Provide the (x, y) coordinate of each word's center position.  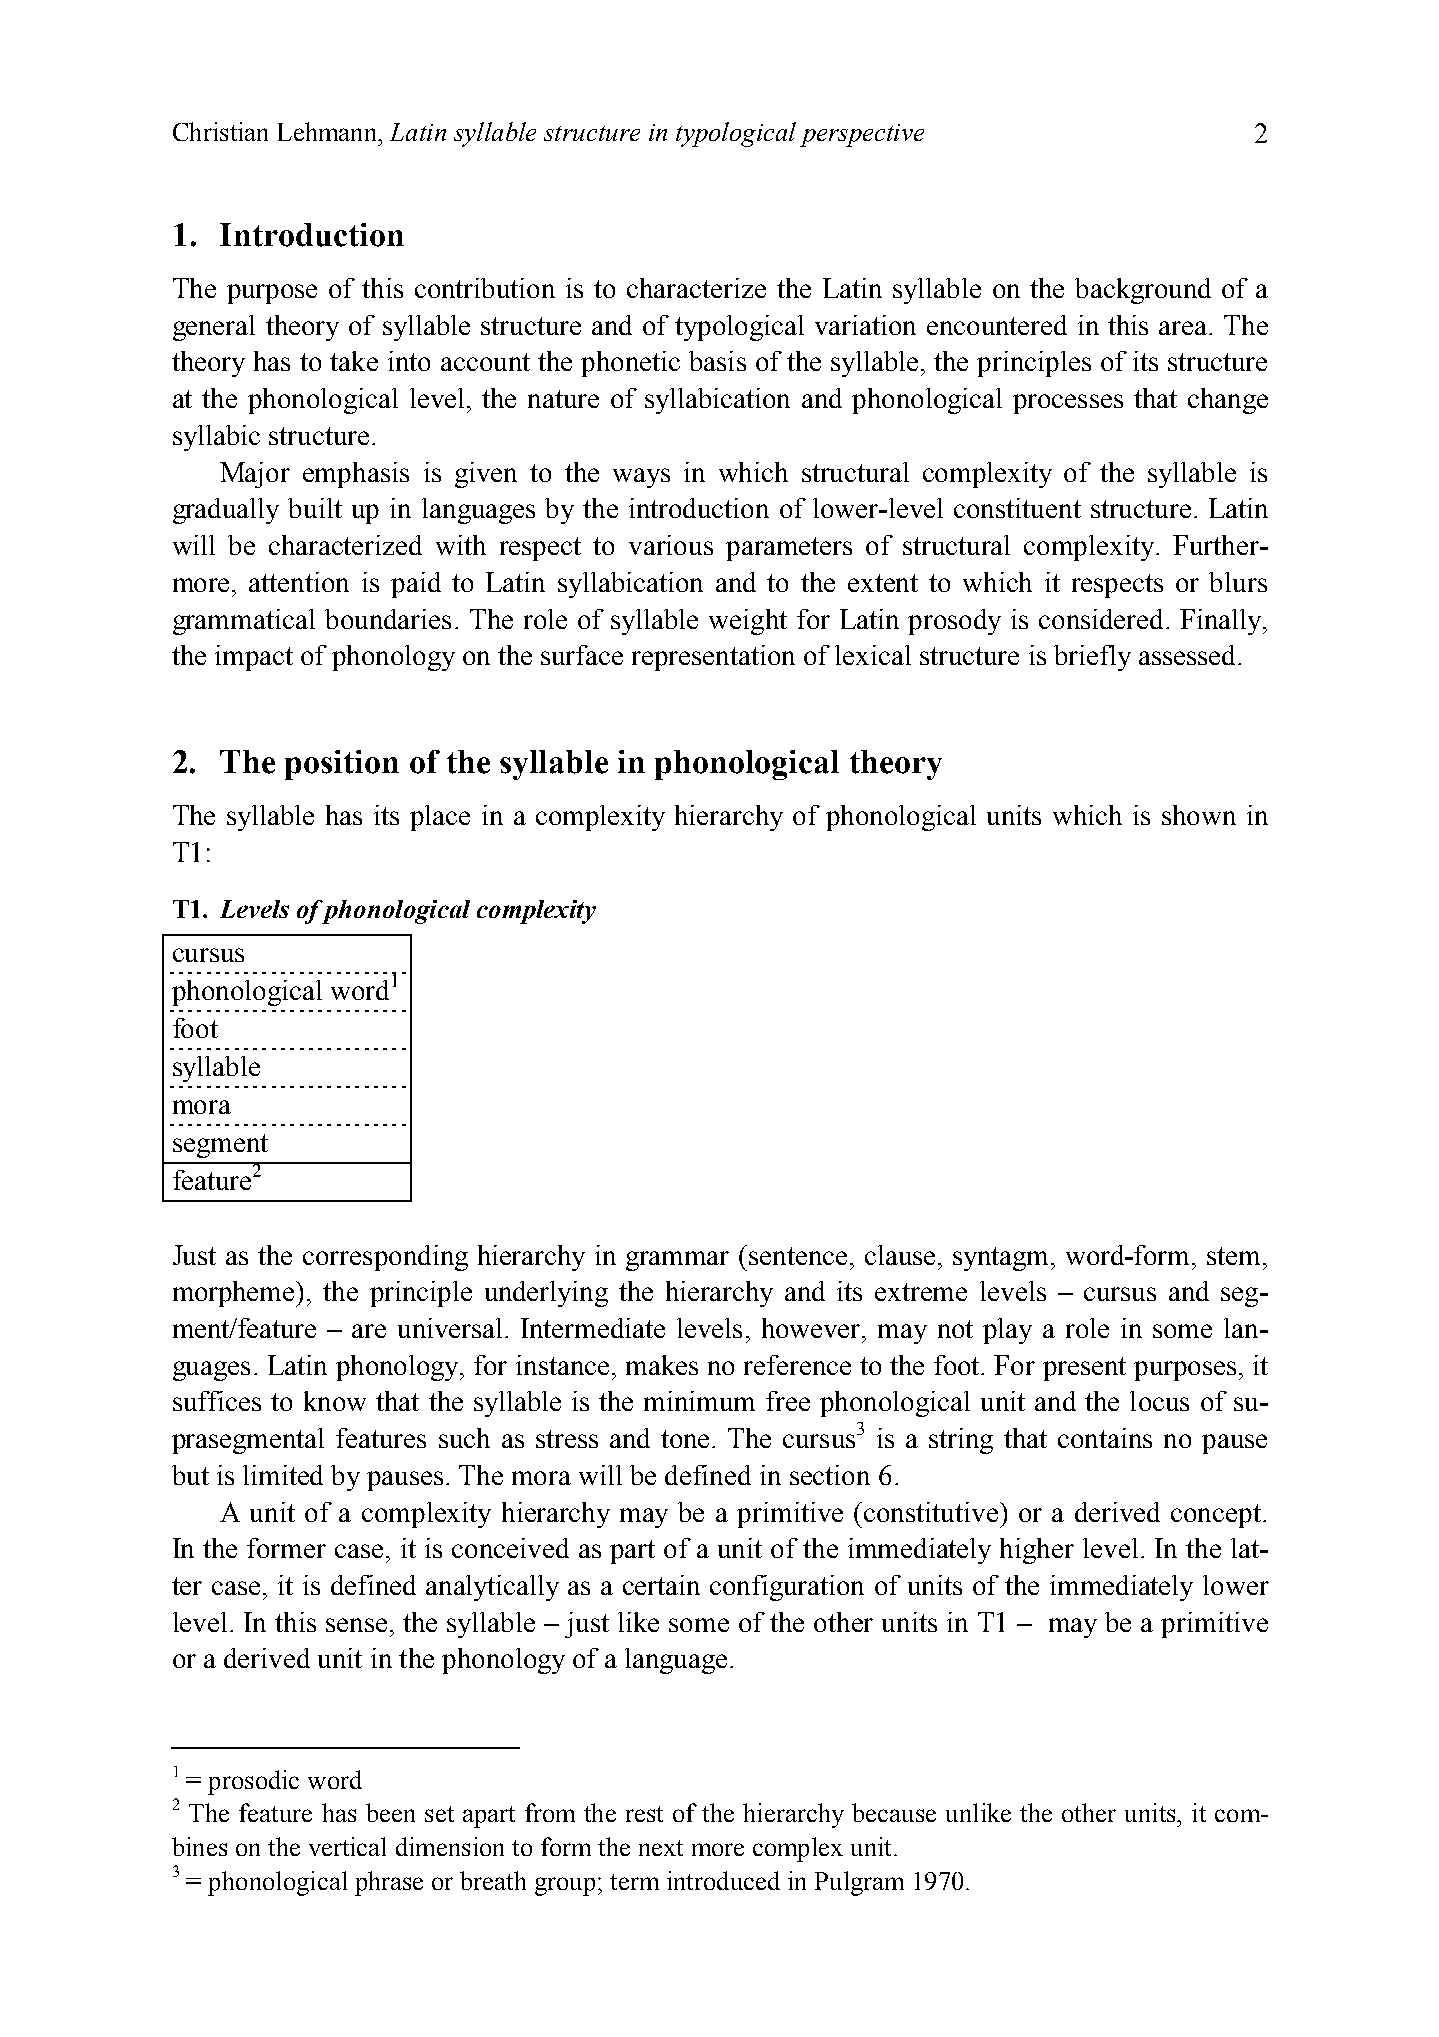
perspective (862, 135)
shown (1199, 815)
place (440, 818)
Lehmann (328, 131)
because (894, 1812)
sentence (798, 1256)
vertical (347, 1846)
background (1143, 291)
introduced (723, 1880)
